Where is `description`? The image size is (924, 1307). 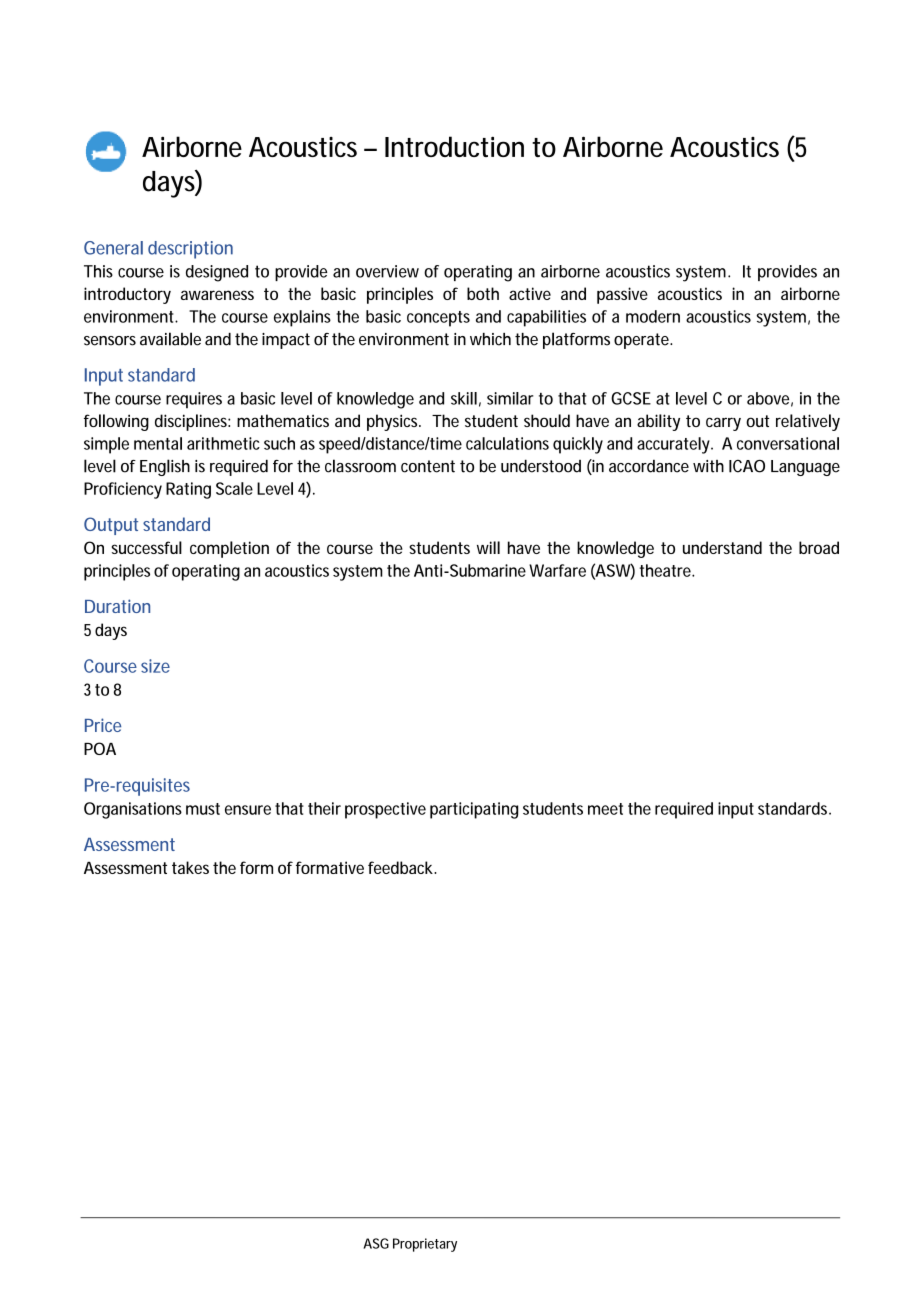
description is located at coordinates (190, 250).
